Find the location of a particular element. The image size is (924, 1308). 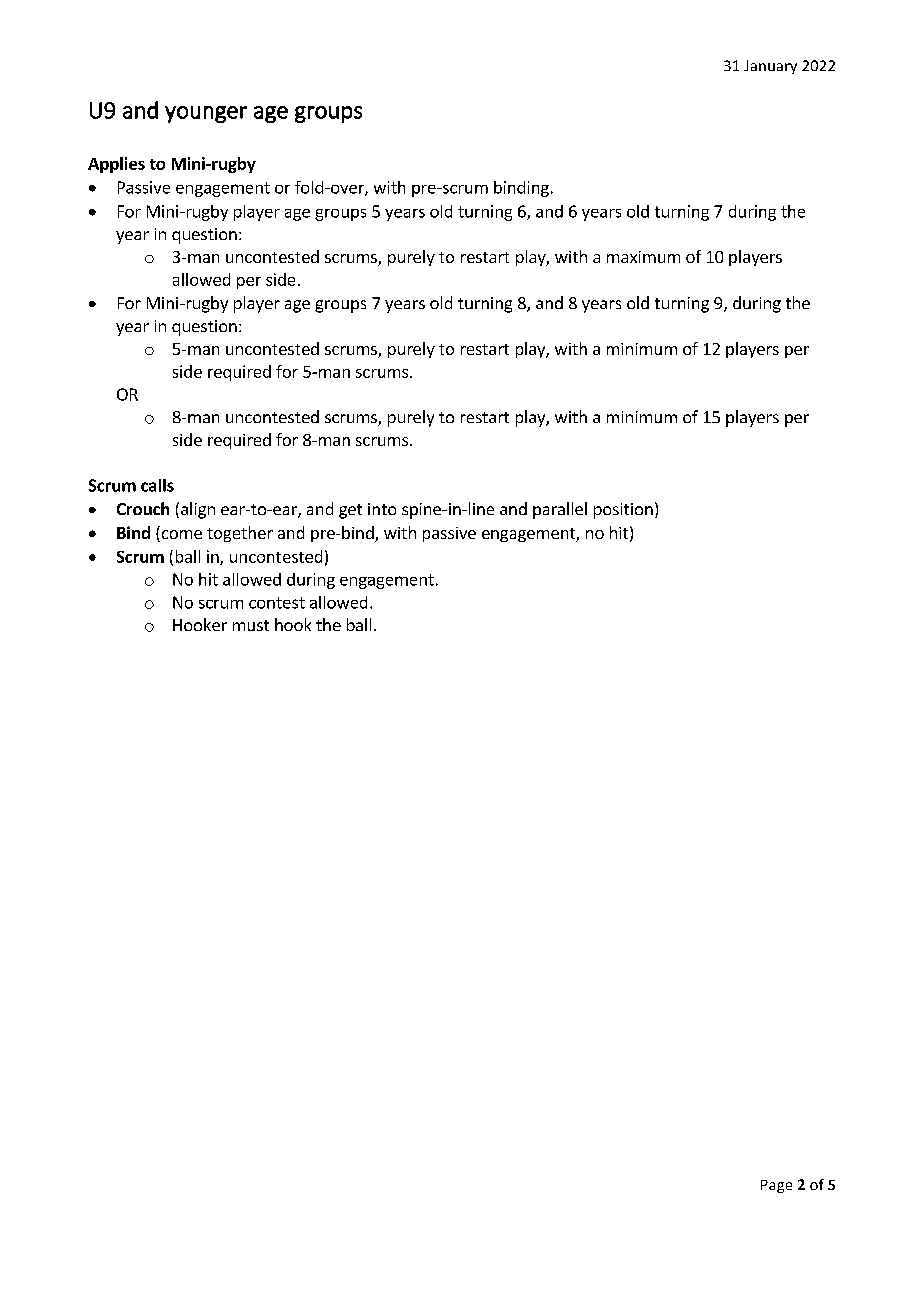

maximum is located at coordinates (643, 257).
